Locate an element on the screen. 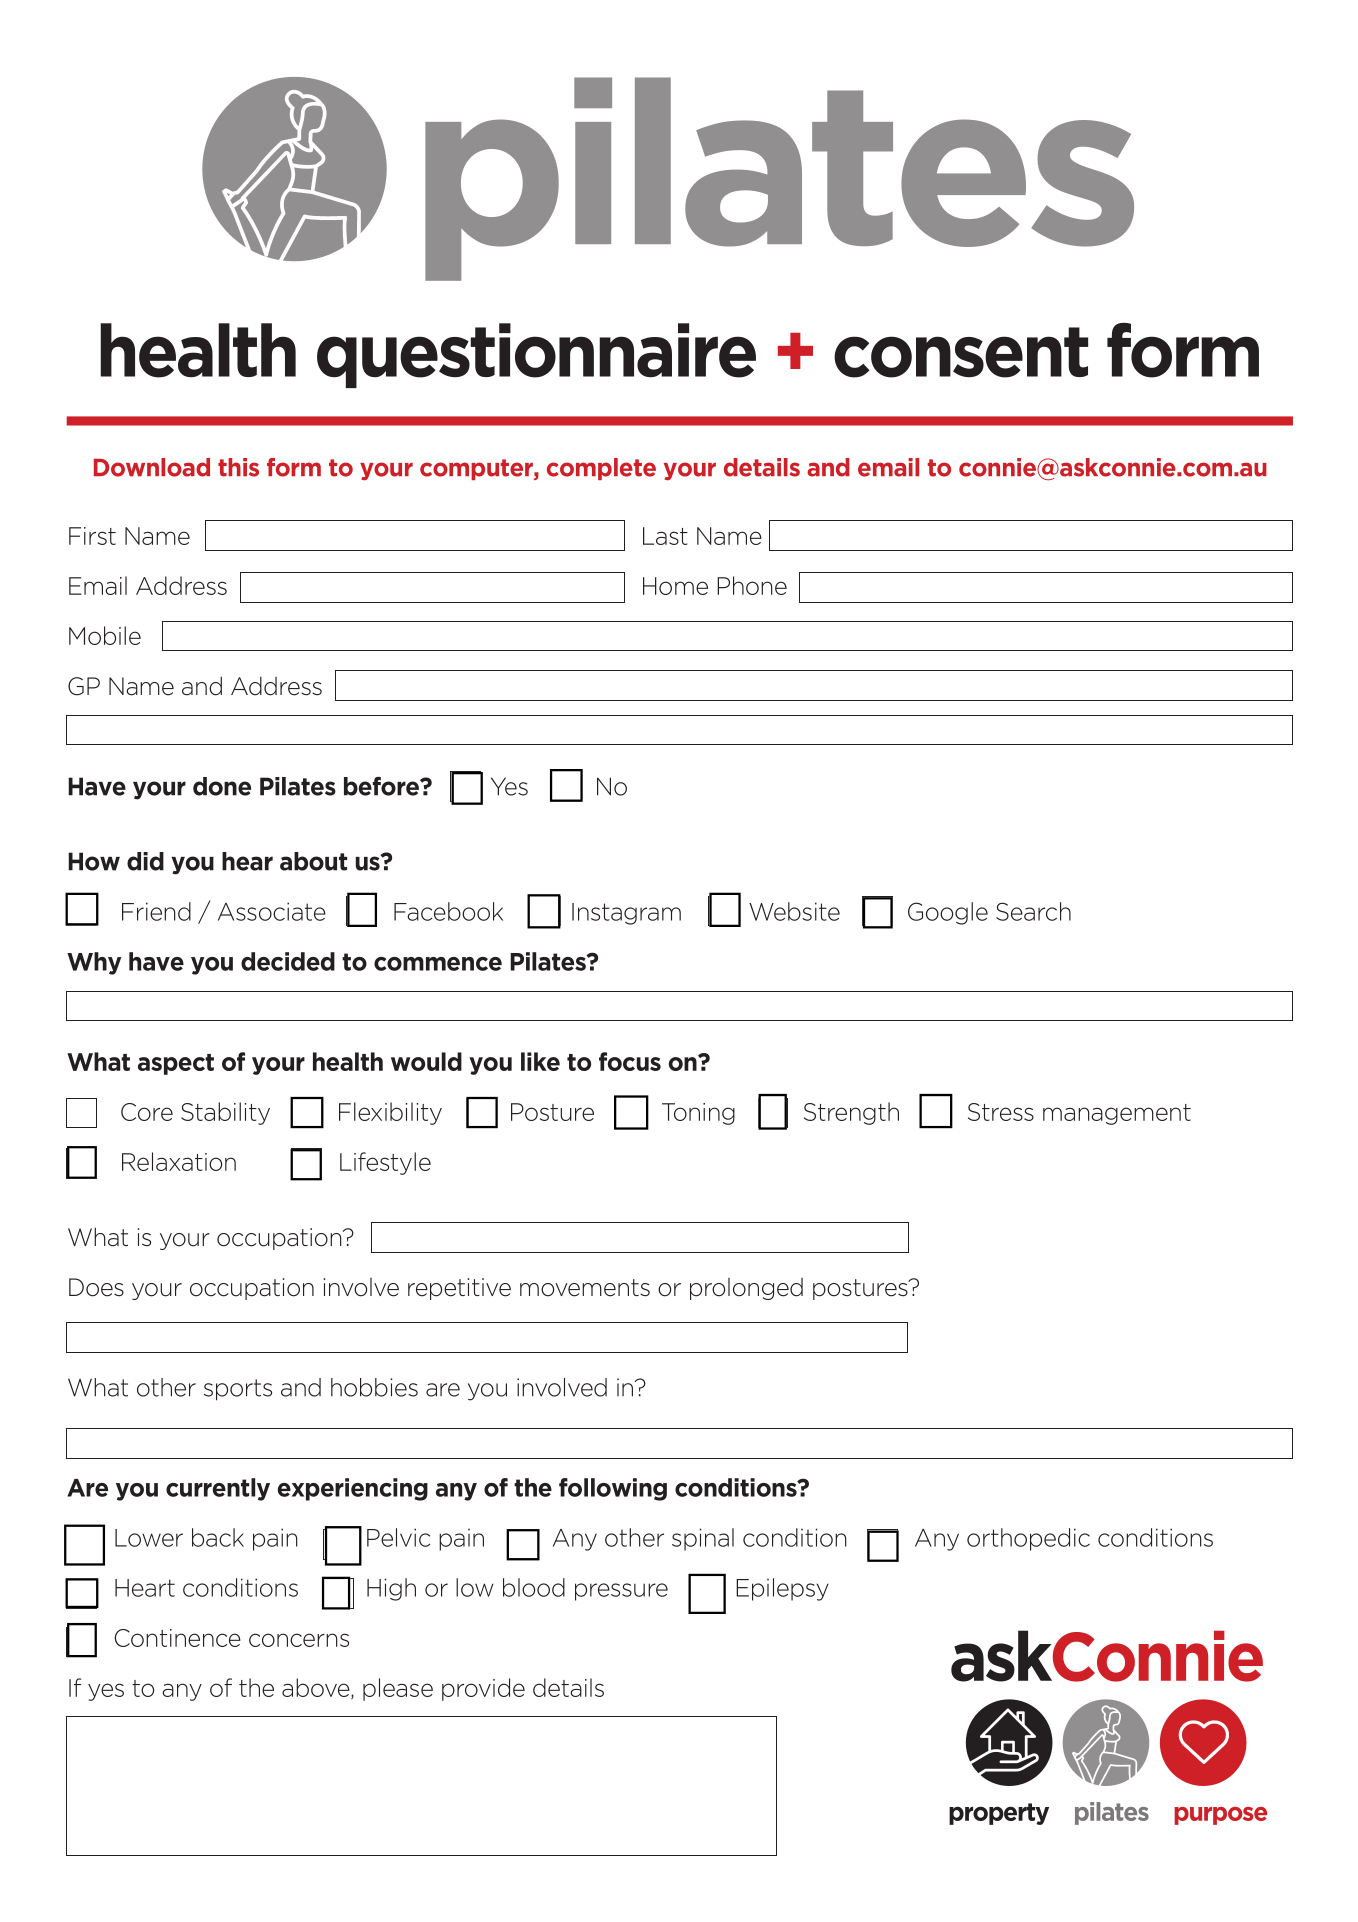  provide is located at coordinates (483, 1689).
